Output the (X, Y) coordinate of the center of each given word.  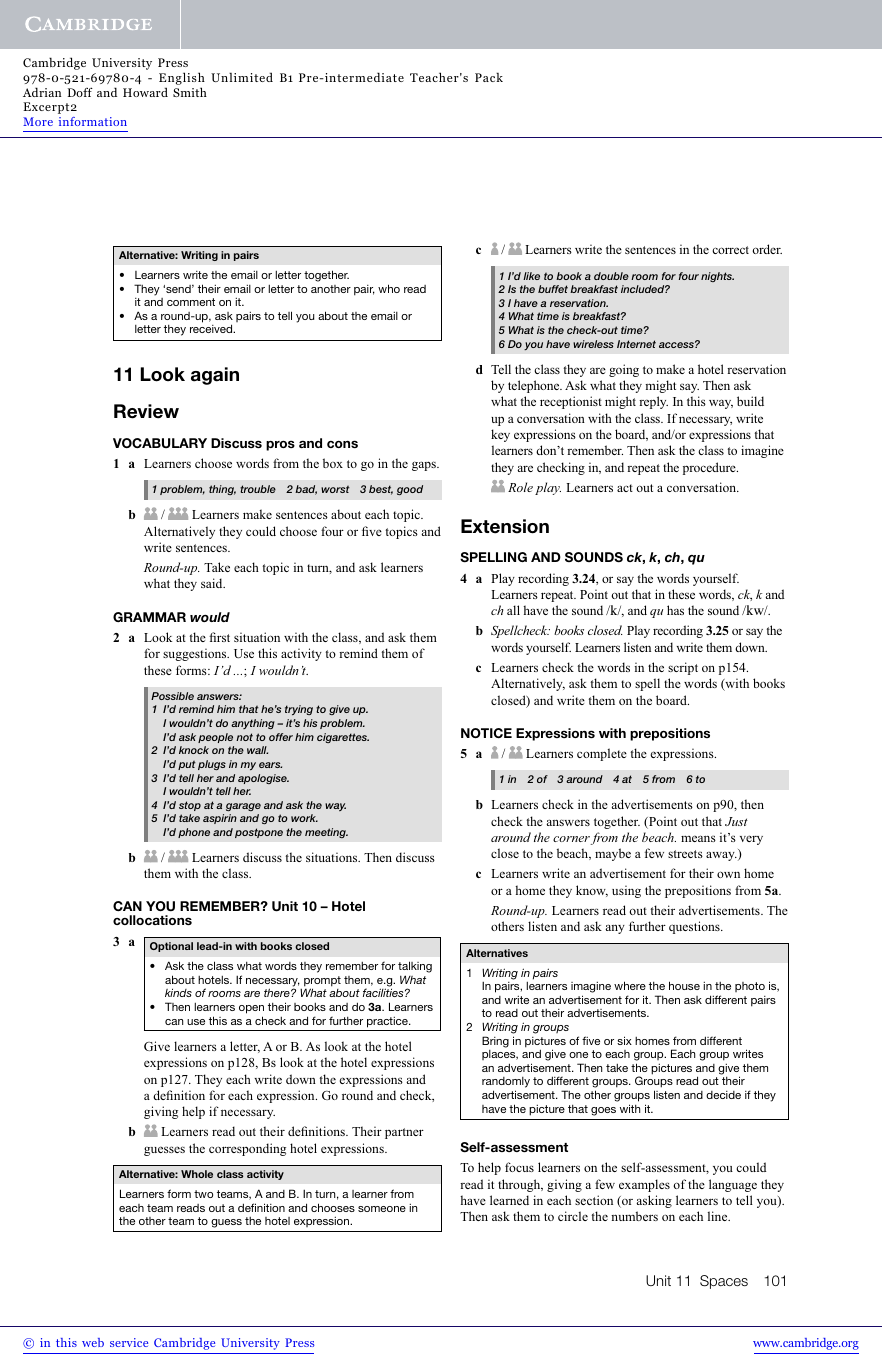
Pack (489, 77)
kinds (178, 992)
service (129, 1342)
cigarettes (343, 738)
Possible (172, 696)
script (683, 668)
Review (146, 411)
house (684, 985)
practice (388, 1022)
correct (730, 250)
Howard (145, 92)
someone (382, 1209)
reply (653, 402)
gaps (425, 466)
